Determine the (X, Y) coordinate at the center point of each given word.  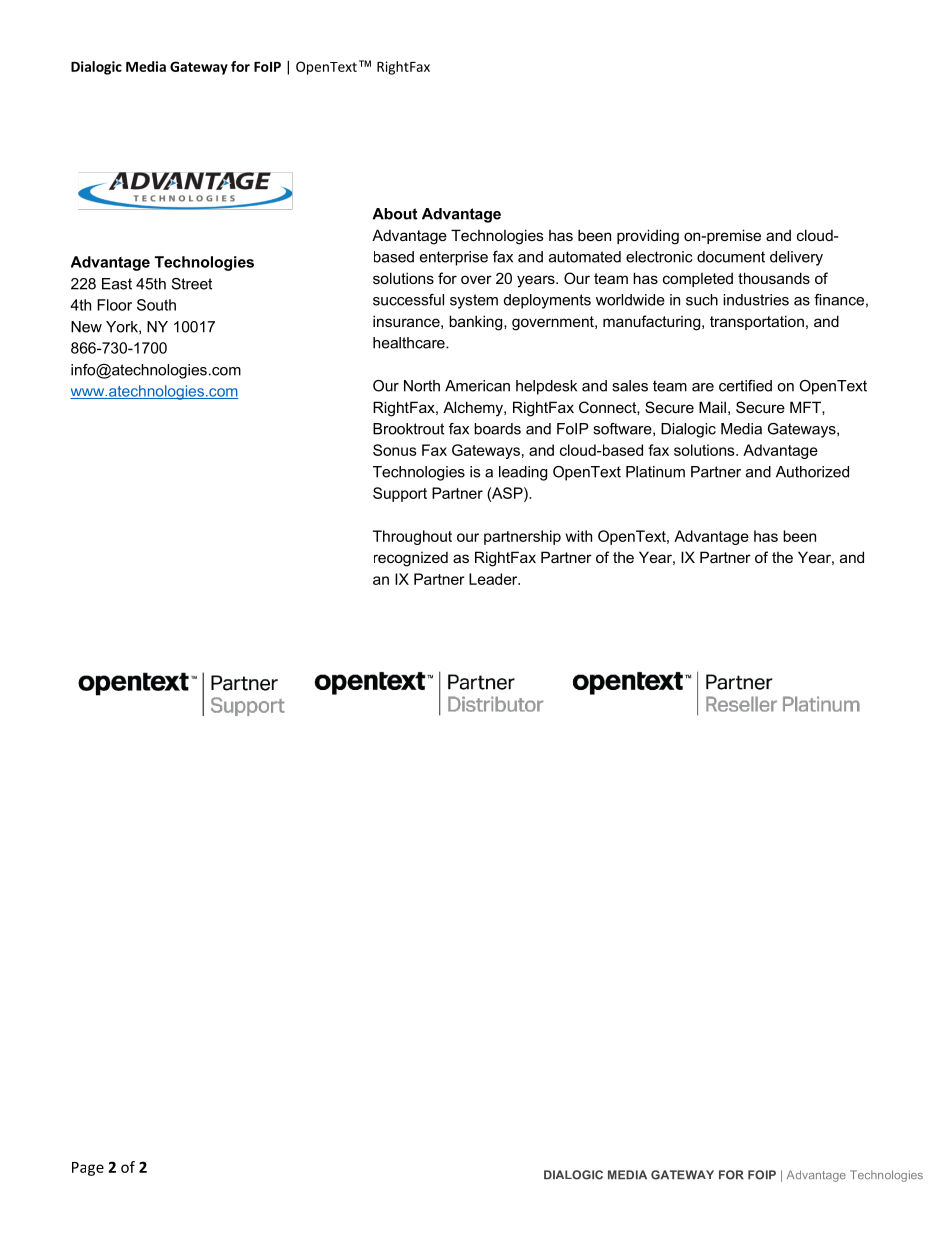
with (579, 536)
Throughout (412, 537)
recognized (411, 559)
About (395, 214)
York (123, 327)
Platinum (655, 472)
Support (400, 494)
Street (192, 284)
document (731, 257)
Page (88, 1169)
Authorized (812, 472)
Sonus (395, 450)
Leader (494, 579)
